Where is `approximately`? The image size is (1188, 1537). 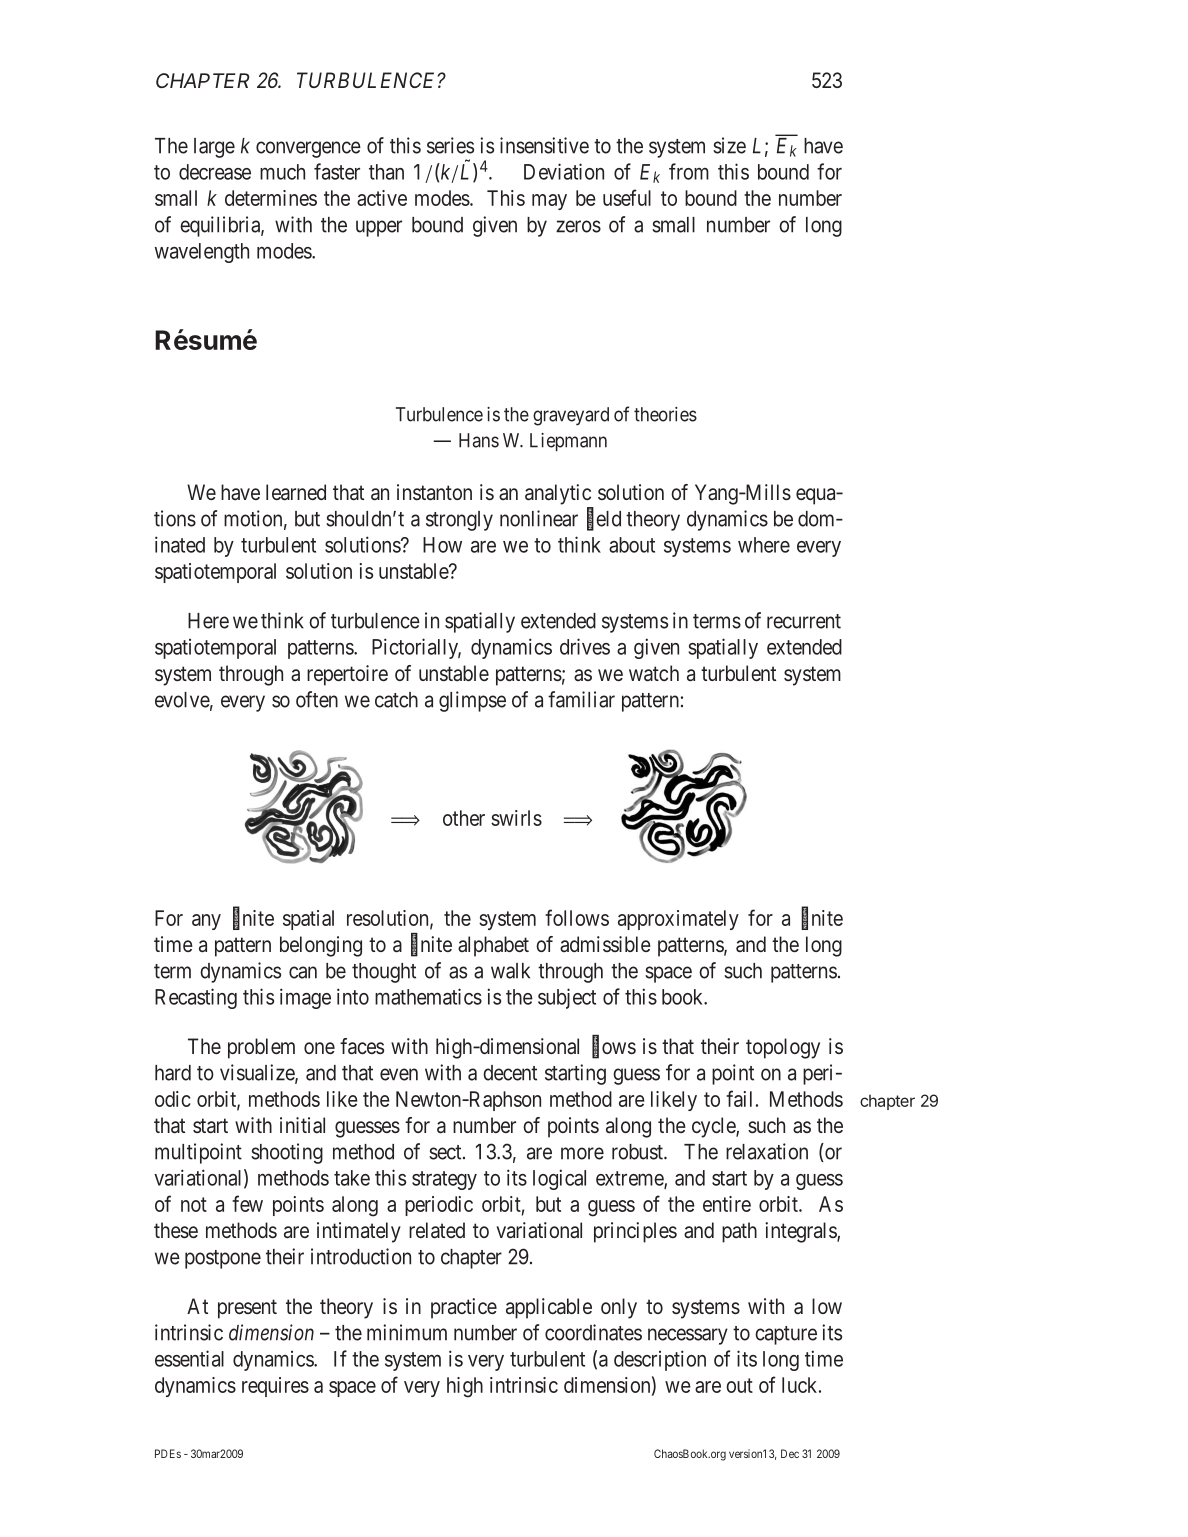
approximately is located at coordinates (678, 920).
